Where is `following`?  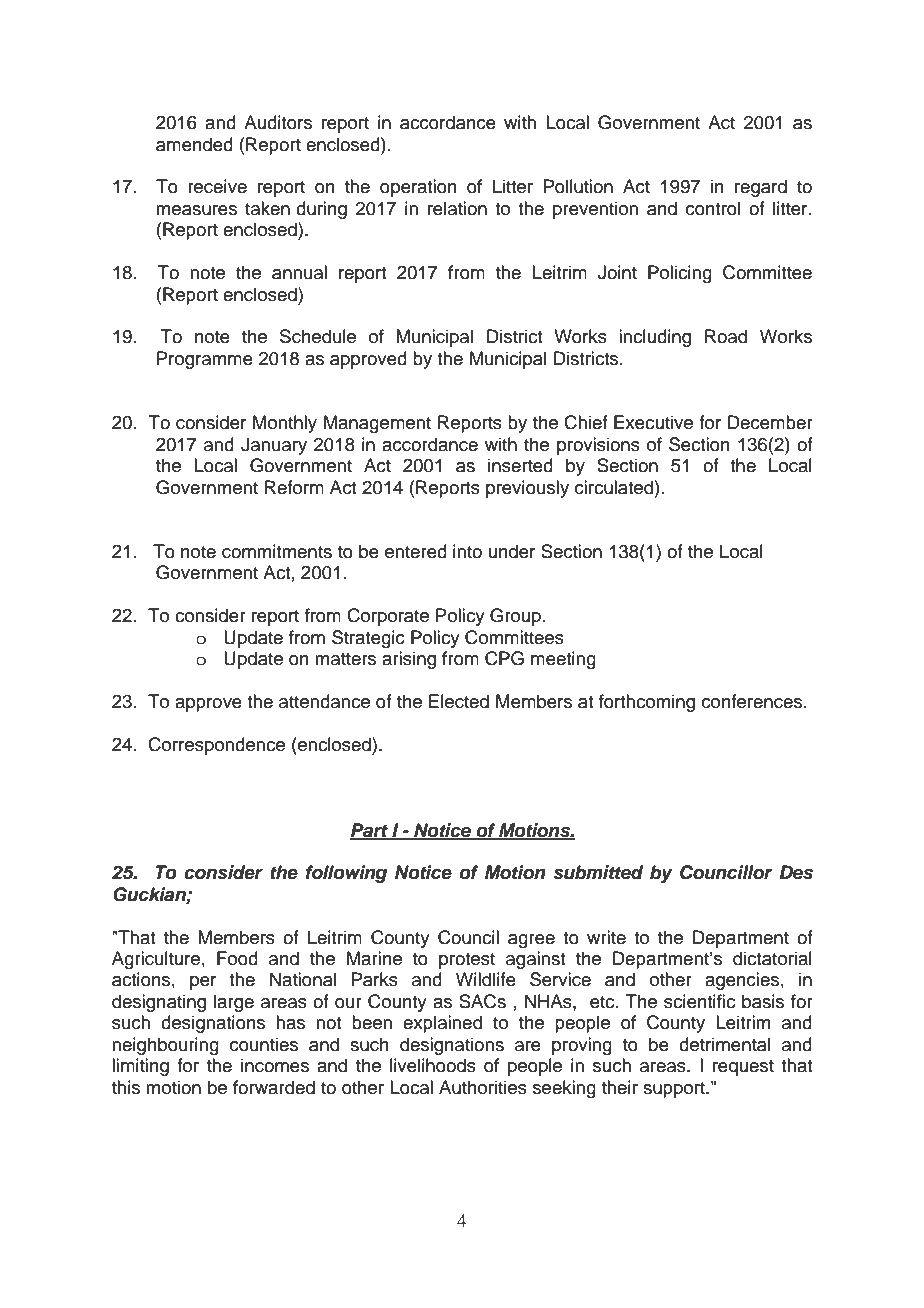 following is located at coordinates (346, 874).
